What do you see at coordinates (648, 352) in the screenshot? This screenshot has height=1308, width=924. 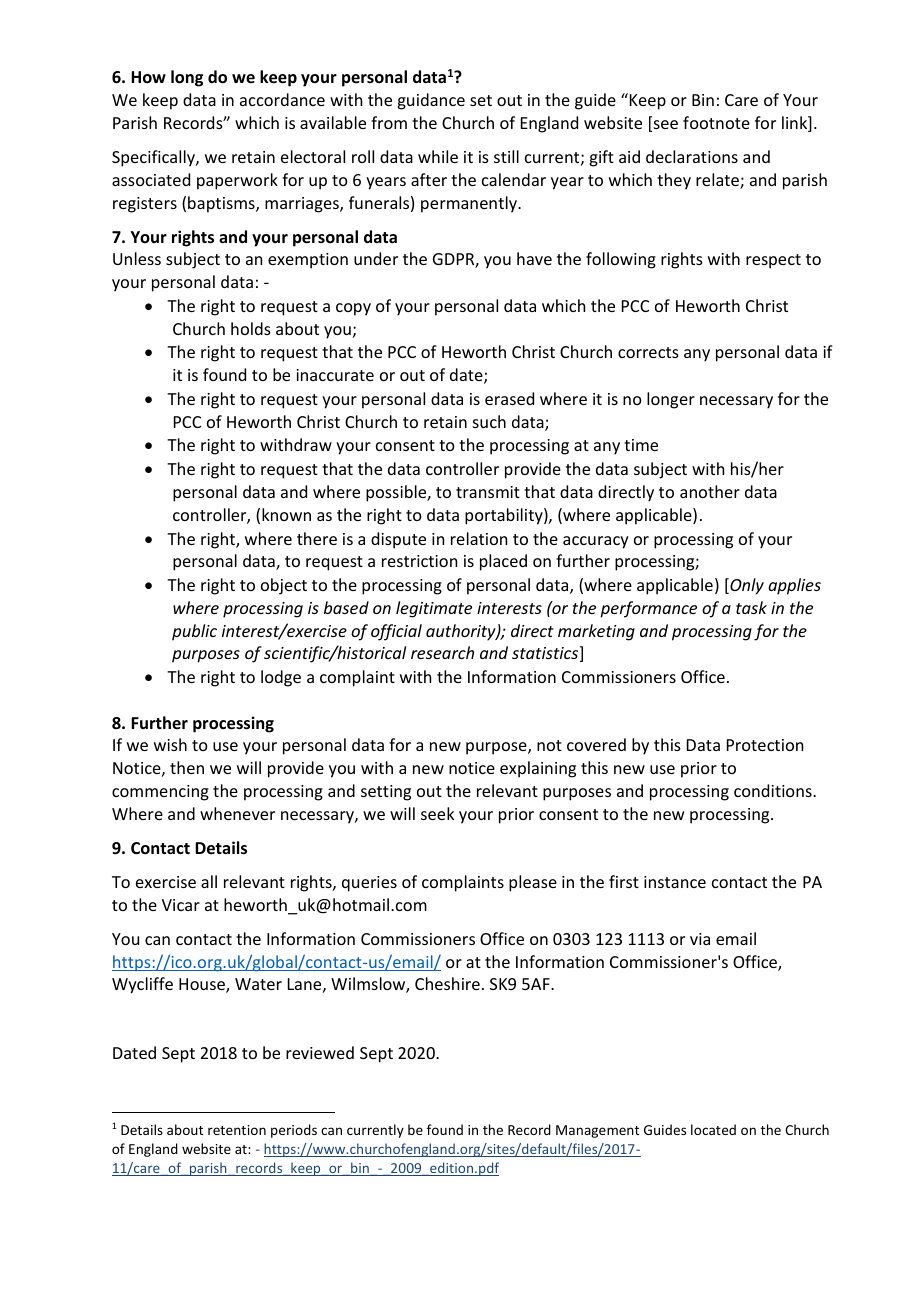 I see `corrects` at bounding box center [648, 352].
